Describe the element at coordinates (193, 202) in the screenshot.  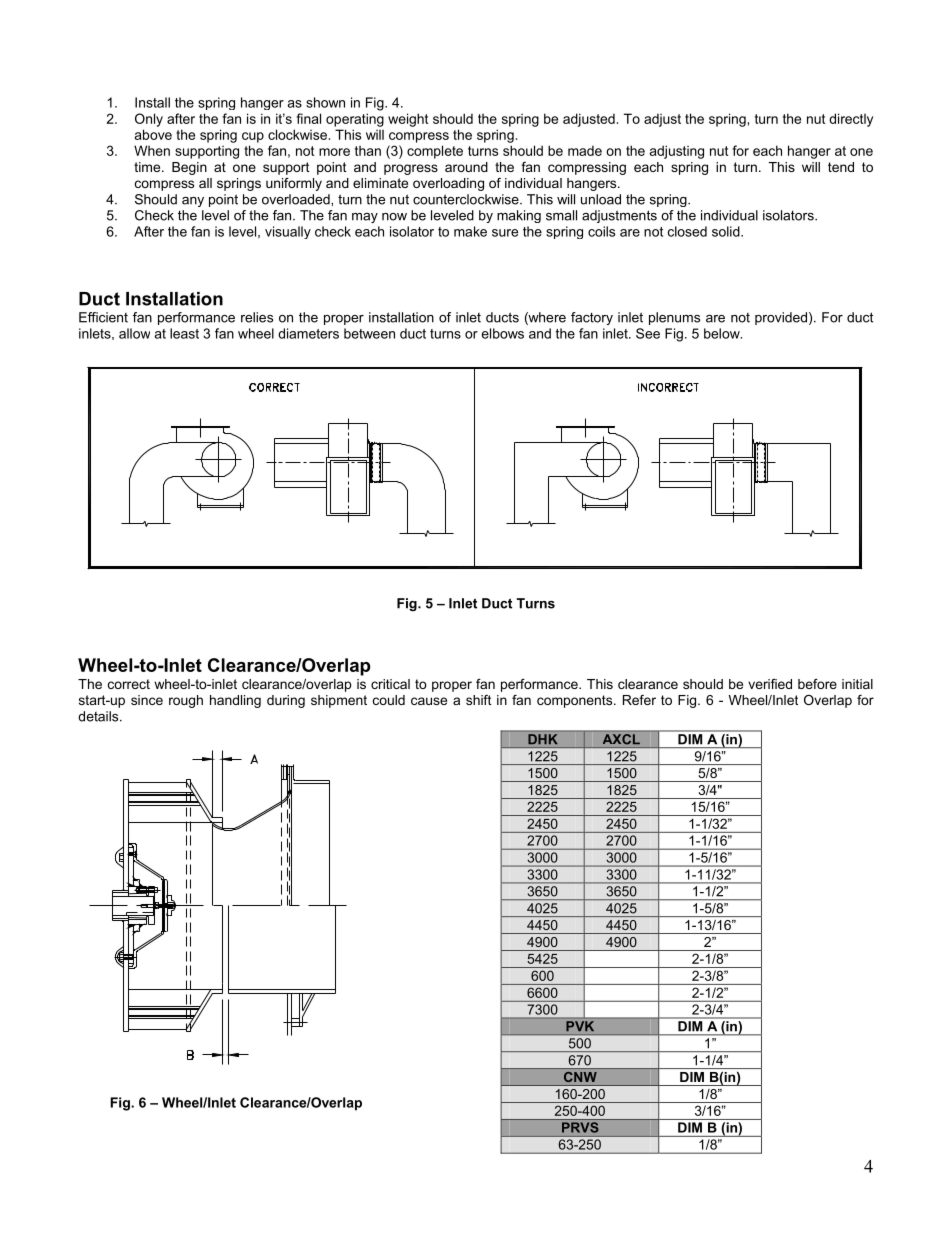
I see `any` at that location.
